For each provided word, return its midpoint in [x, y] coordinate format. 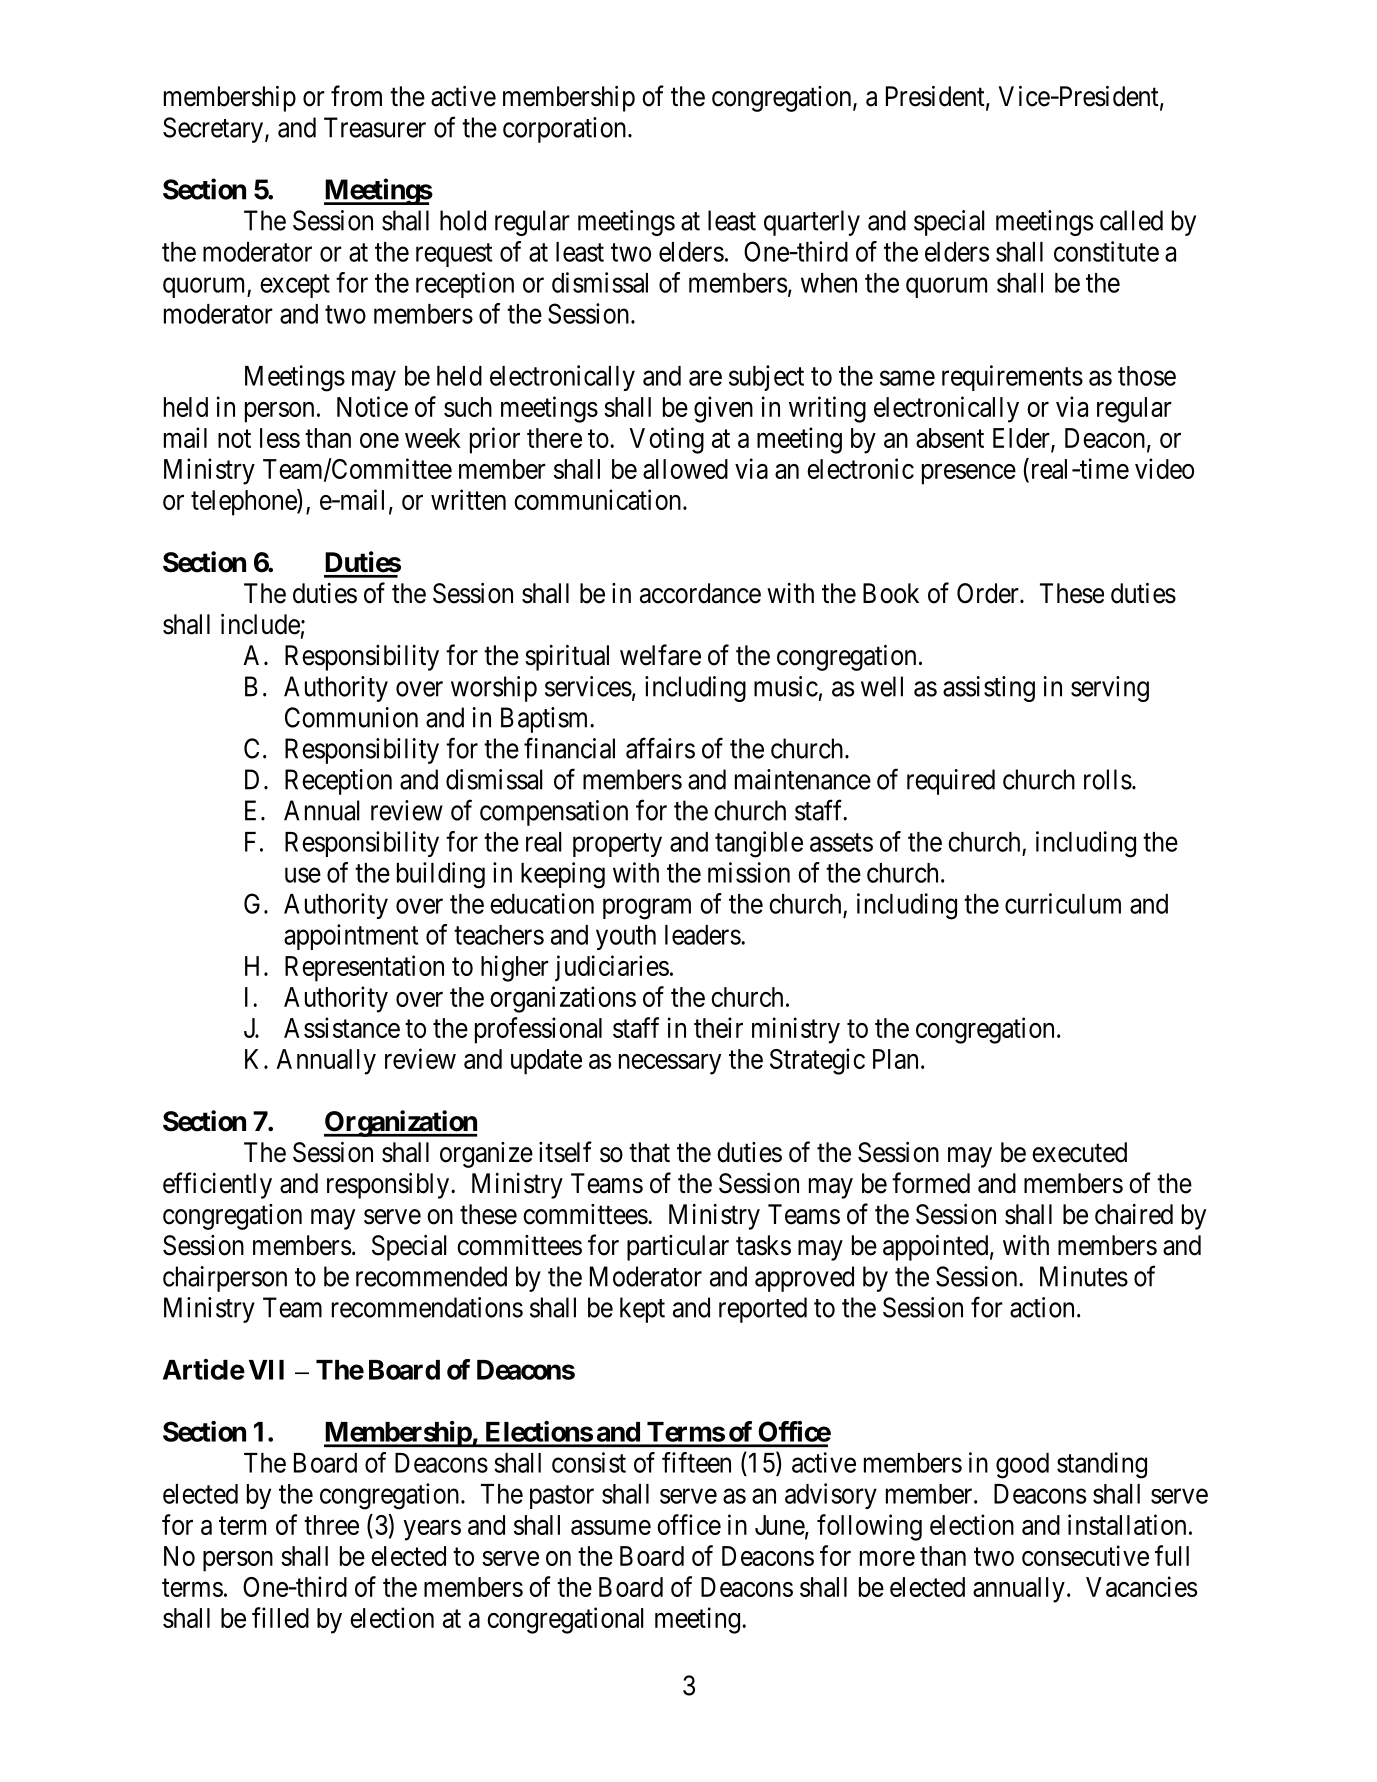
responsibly [389, 1186]
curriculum [1063, 903]
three [331, 1525]
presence [969, 474]
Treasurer [375, 127]
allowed [685, 469]
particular [678, 1248]
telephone [244, 502]
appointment [351, 937]
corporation [566, 130]
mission [749, 872]
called [1131, 220]
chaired [1134, 1214]
